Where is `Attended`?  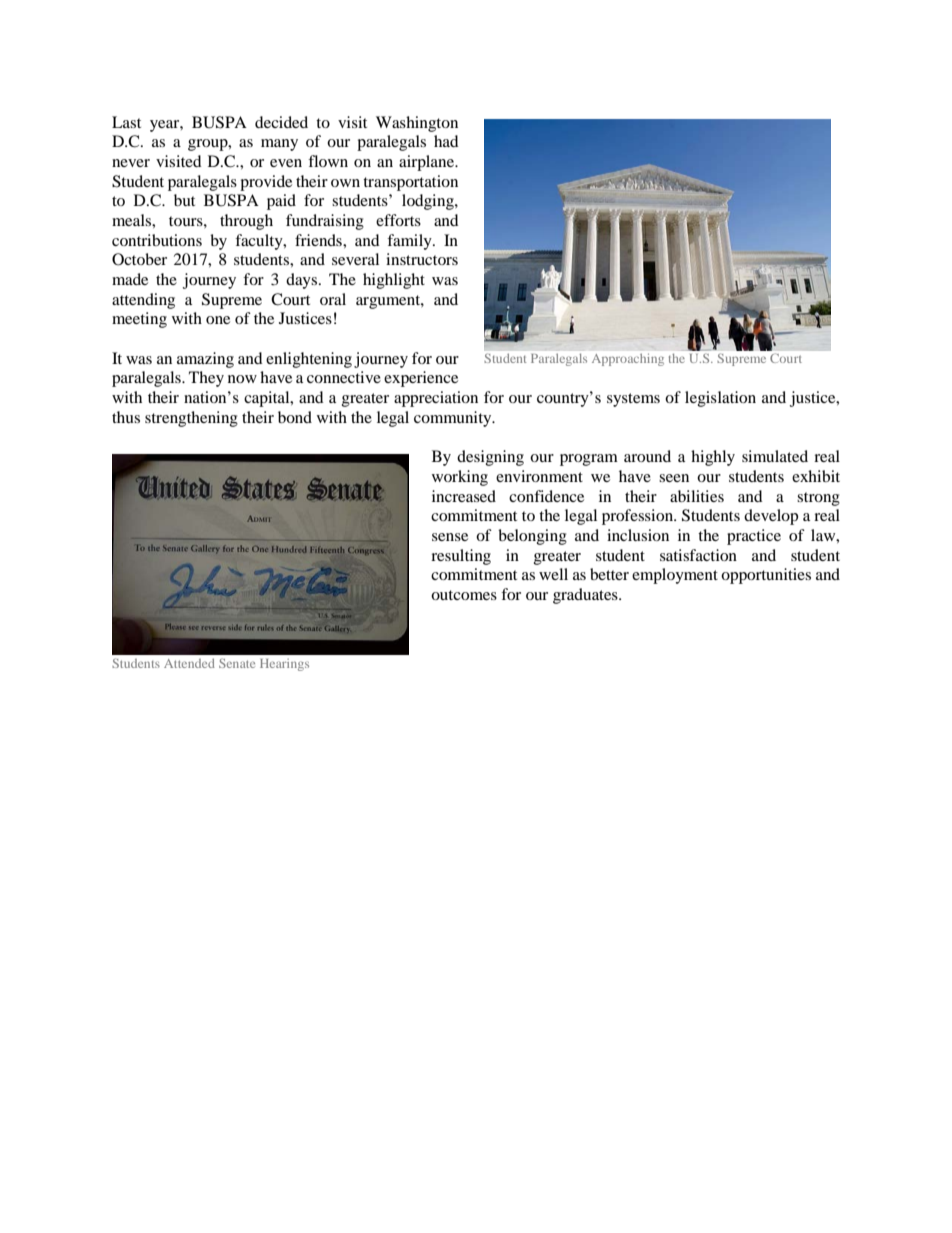 Attended is located at coordinates (189, 663).
